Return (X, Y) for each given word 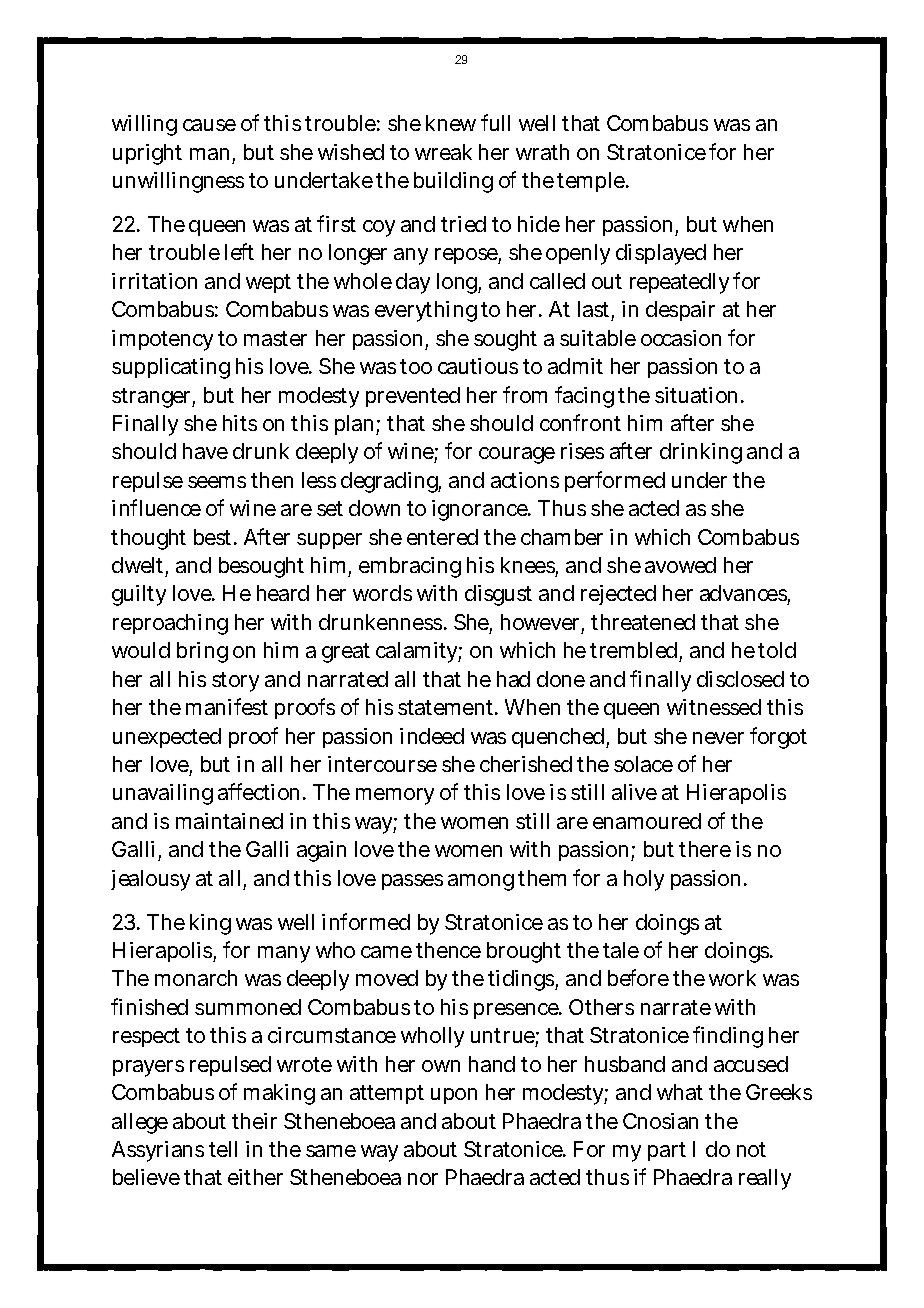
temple (592, 182)
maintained (229, 821)
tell (223, 1149)
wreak (443, 152)
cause (209, 125)
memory (395, 796)
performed (615, 481)
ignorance (481, 510)
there (705, 849)
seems (217, 482)
